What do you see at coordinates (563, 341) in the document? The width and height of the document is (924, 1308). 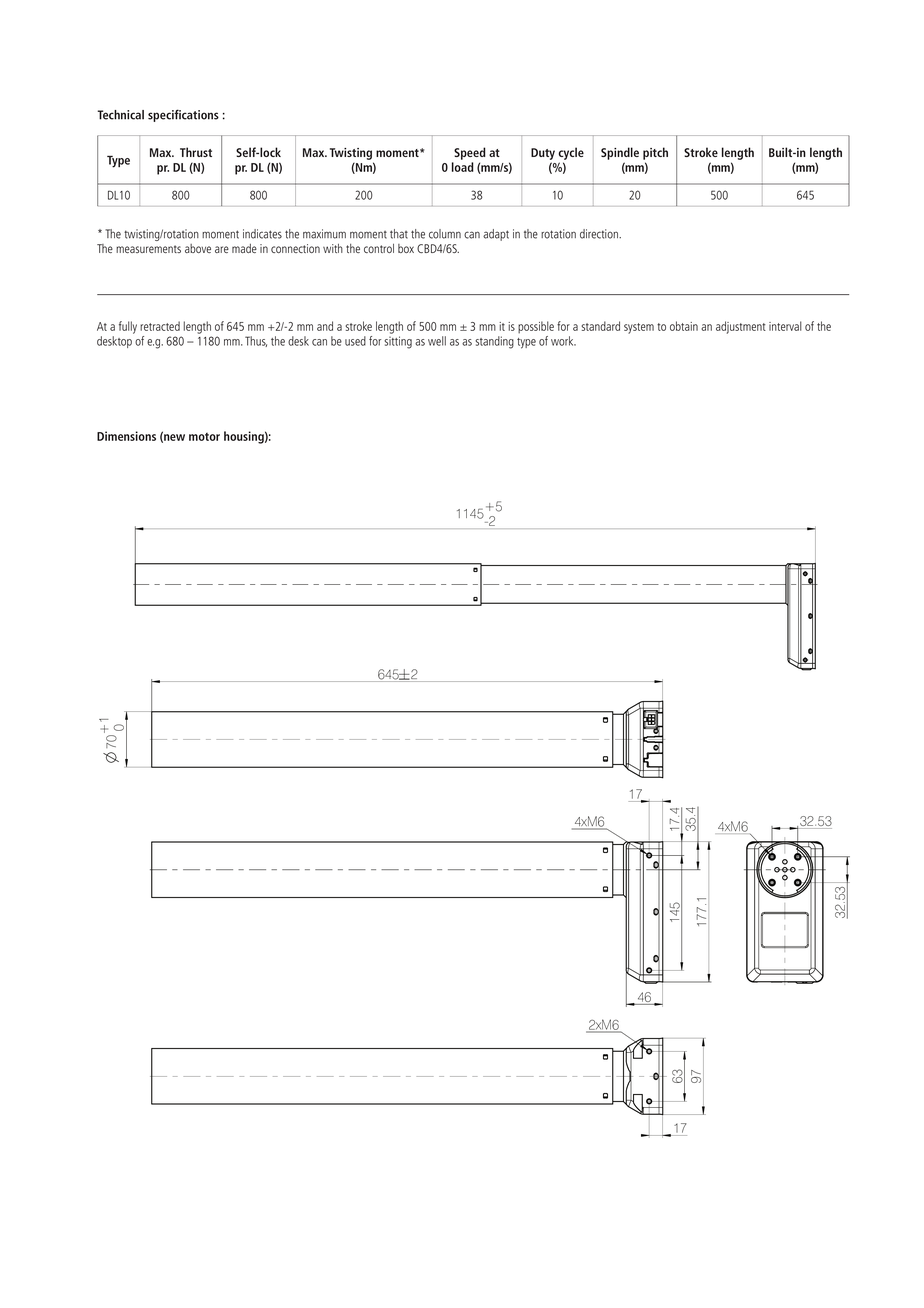 I see `work` at bounding box center [563, 341].
